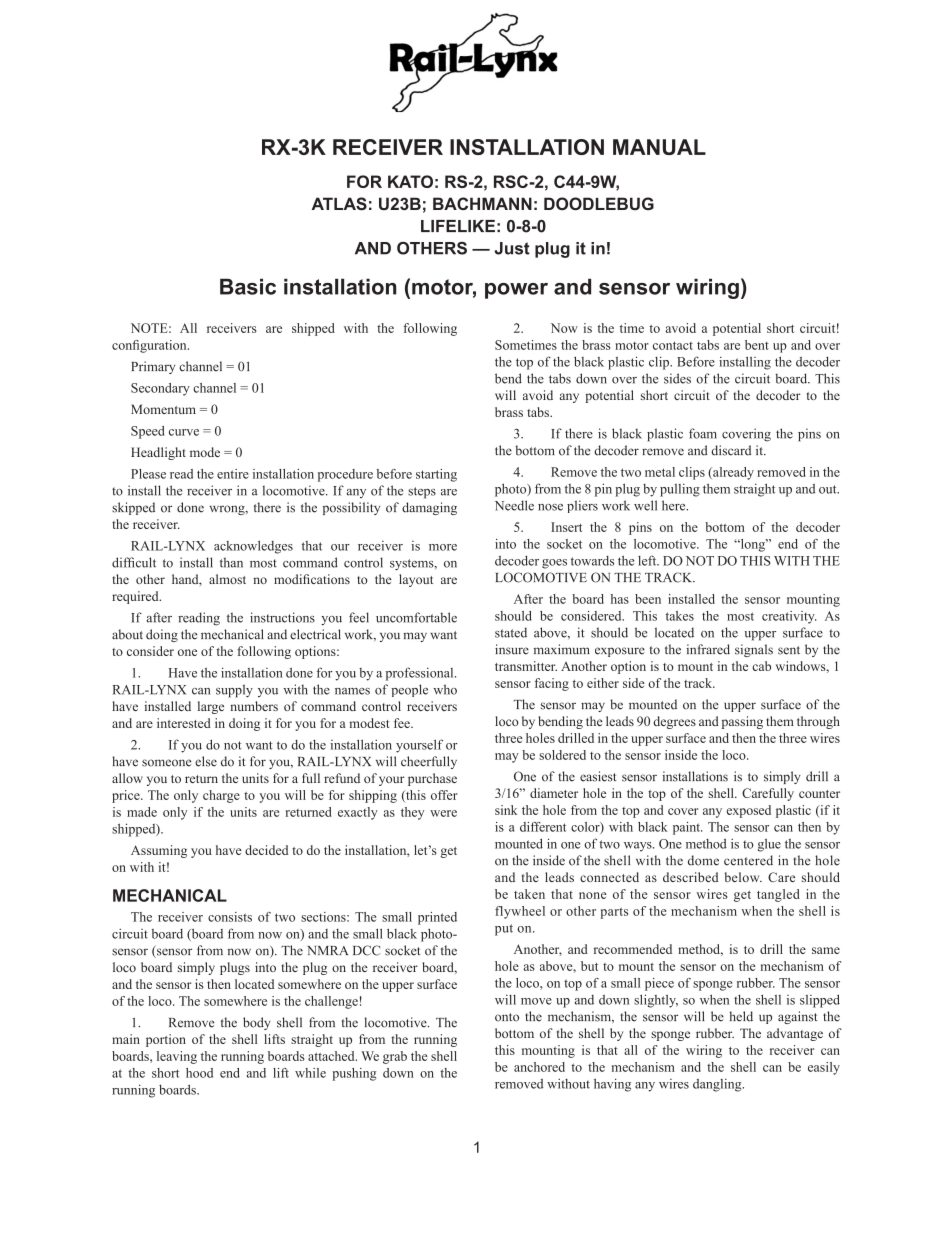  Describe the element at coordinates (742, 722) in the screenshot. I see `passing` at that location.
